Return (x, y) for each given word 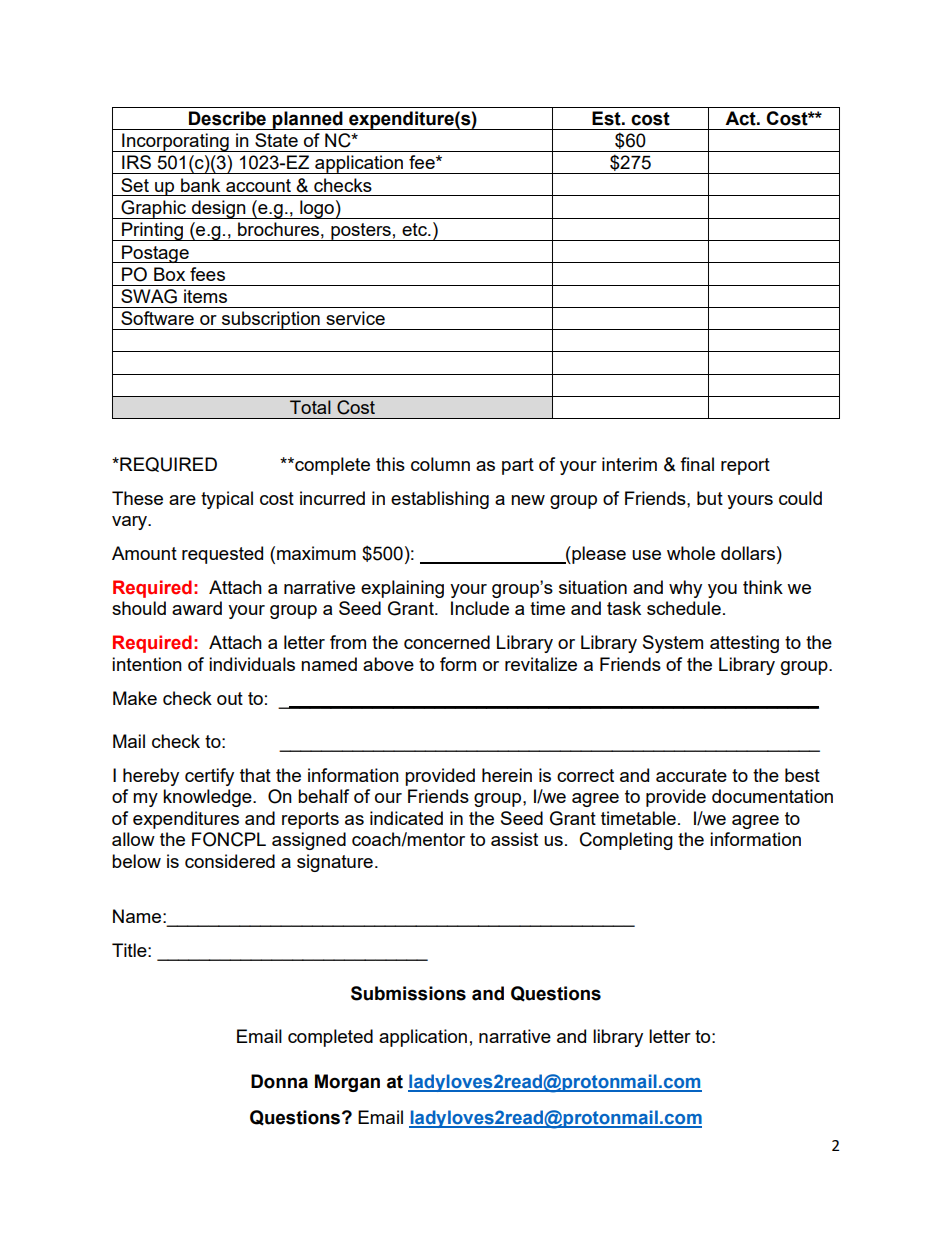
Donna (279, 1081)
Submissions (408, 993)
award (197, 608)
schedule (684, 608)
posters (361, 232)
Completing (626, 841)
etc (415, 229)
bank (200, 185)
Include (480, 608)
